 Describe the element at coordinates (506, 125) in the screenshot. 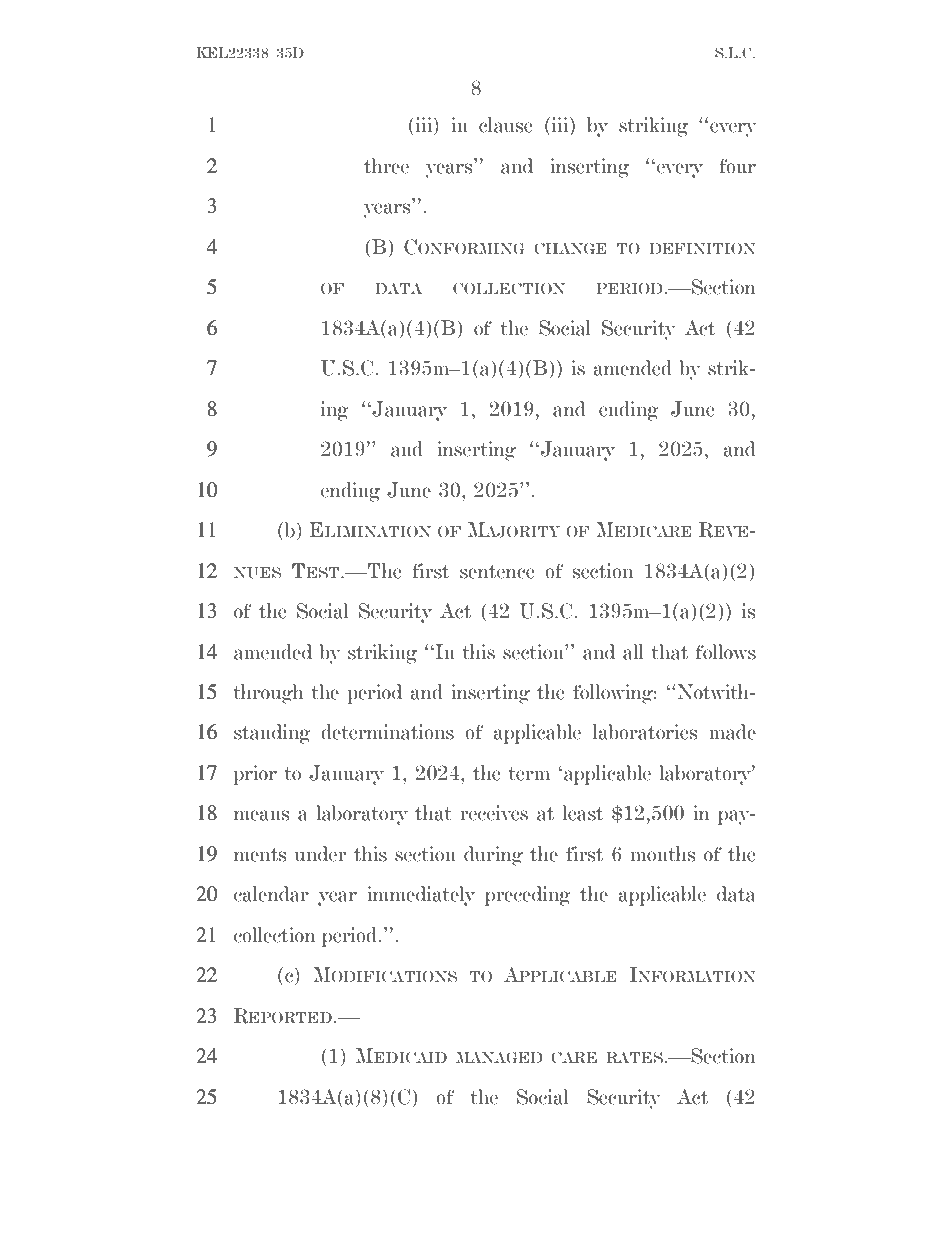

I see `clause` at that location.
